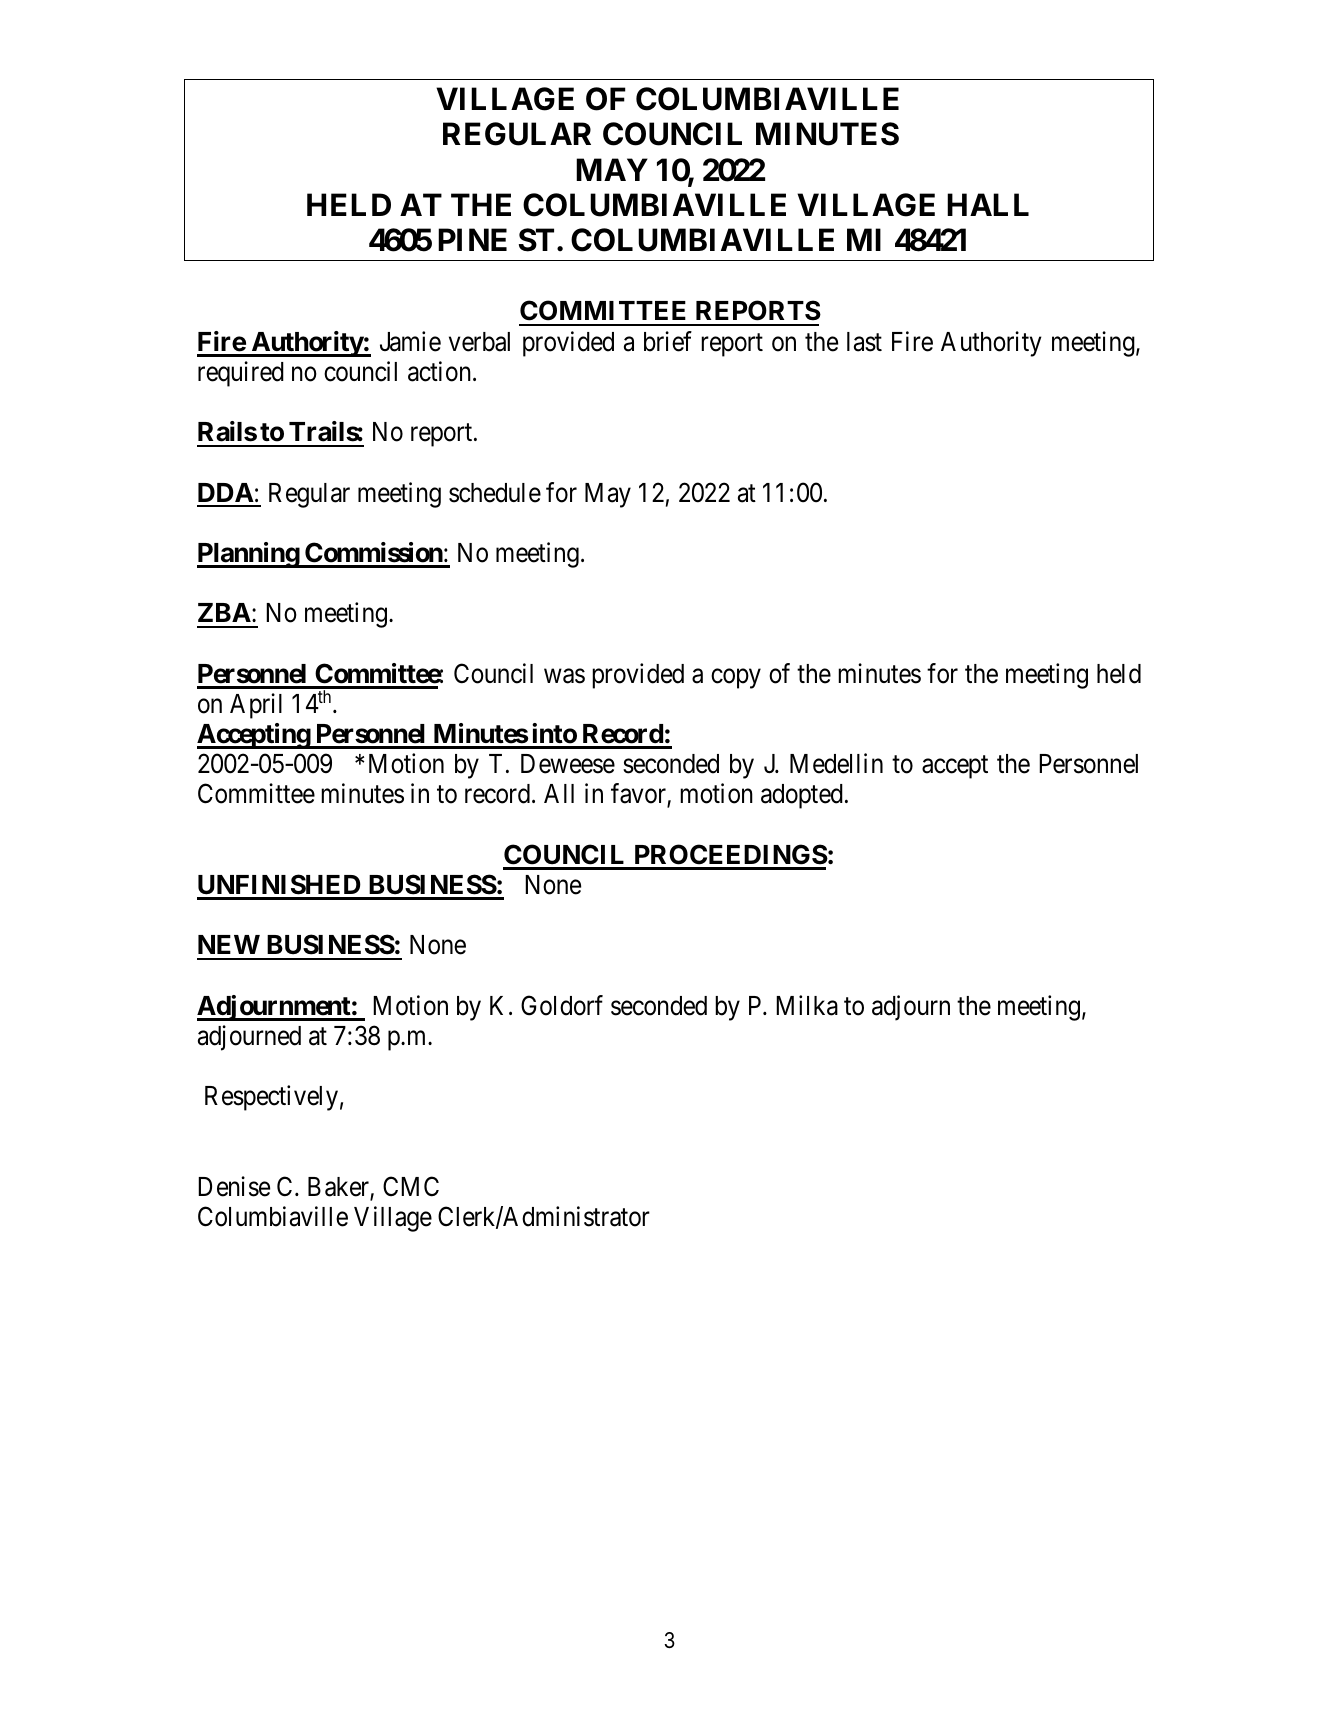 Image resolution: width=1338 pixels, height=1732 pixels. I want to click on adopted, so click(802, 796).
